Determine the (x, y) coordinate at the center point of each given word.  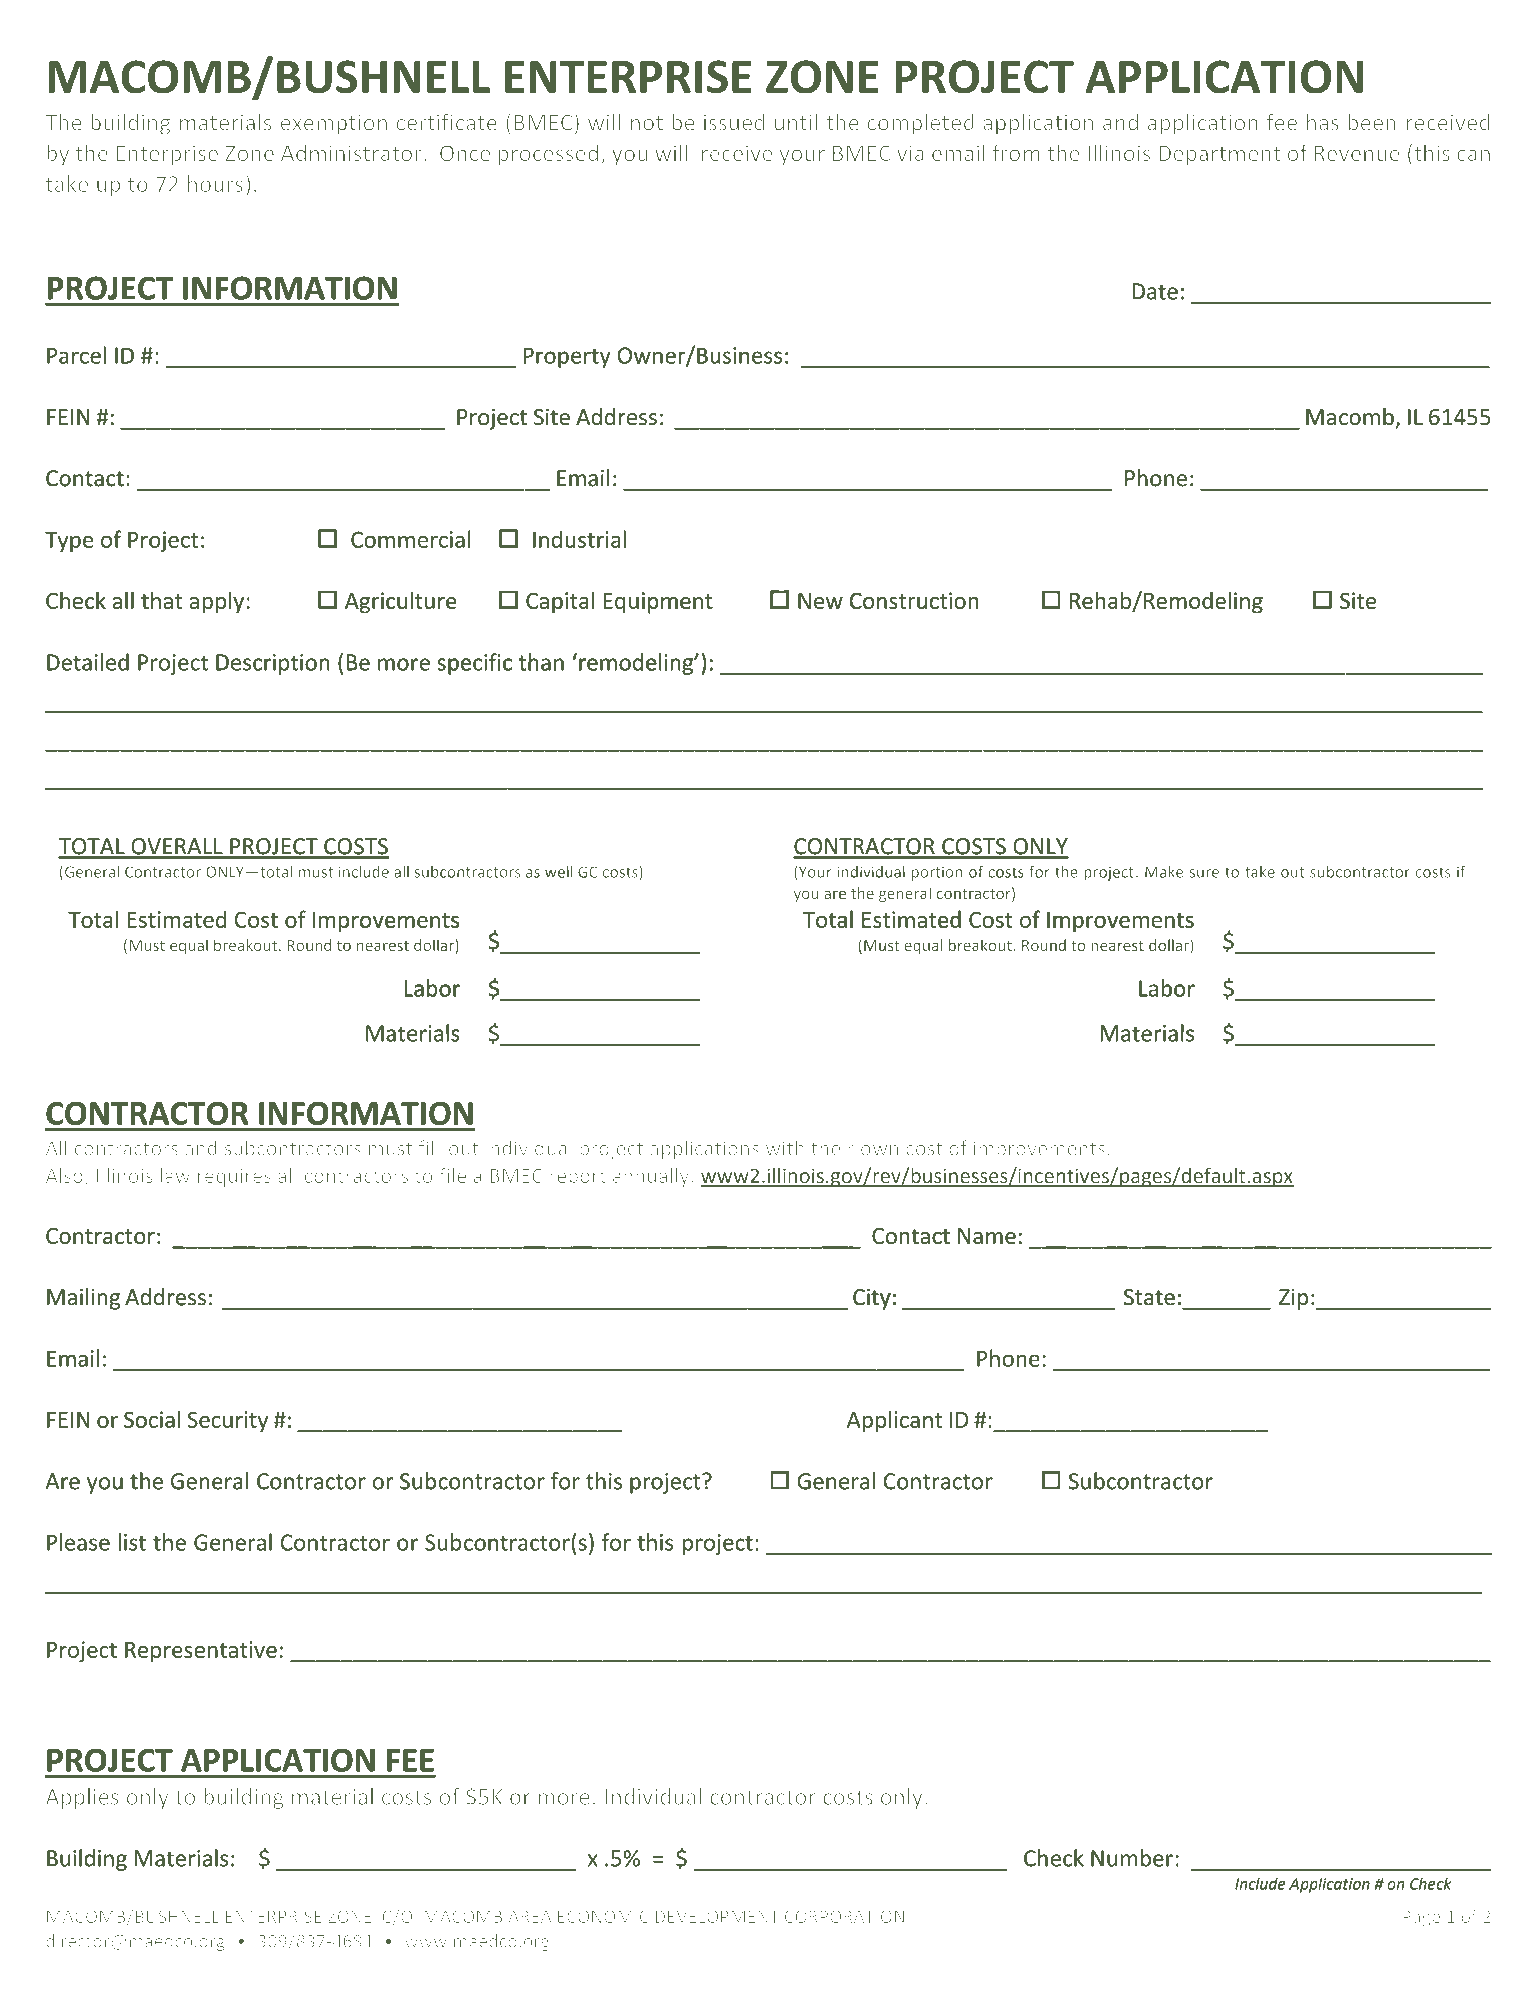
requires (234, 1178)
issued (734, 122)
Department (1219, 155)
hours (215, 183)
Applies (82, 1798)
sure (1204, 873)
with (785, 1148)
